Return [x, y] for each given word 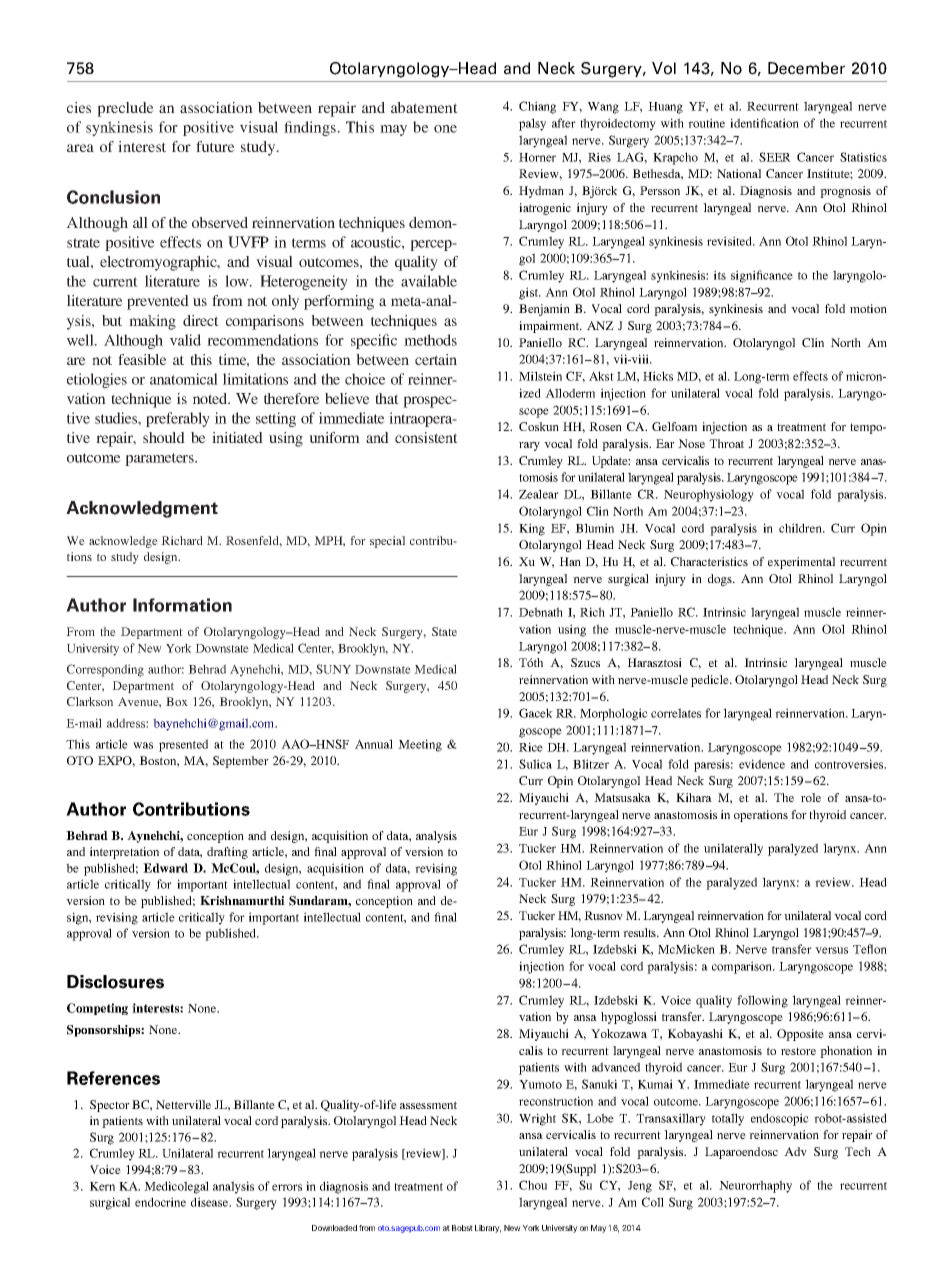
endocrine [160, 1202]
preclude [125, 109]
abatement [424, 107]
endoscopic [780, 1119]
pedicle [711, 681]
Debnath [541, 612]
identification [764, 123]
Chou [533, 1185]
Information [182, 605]
